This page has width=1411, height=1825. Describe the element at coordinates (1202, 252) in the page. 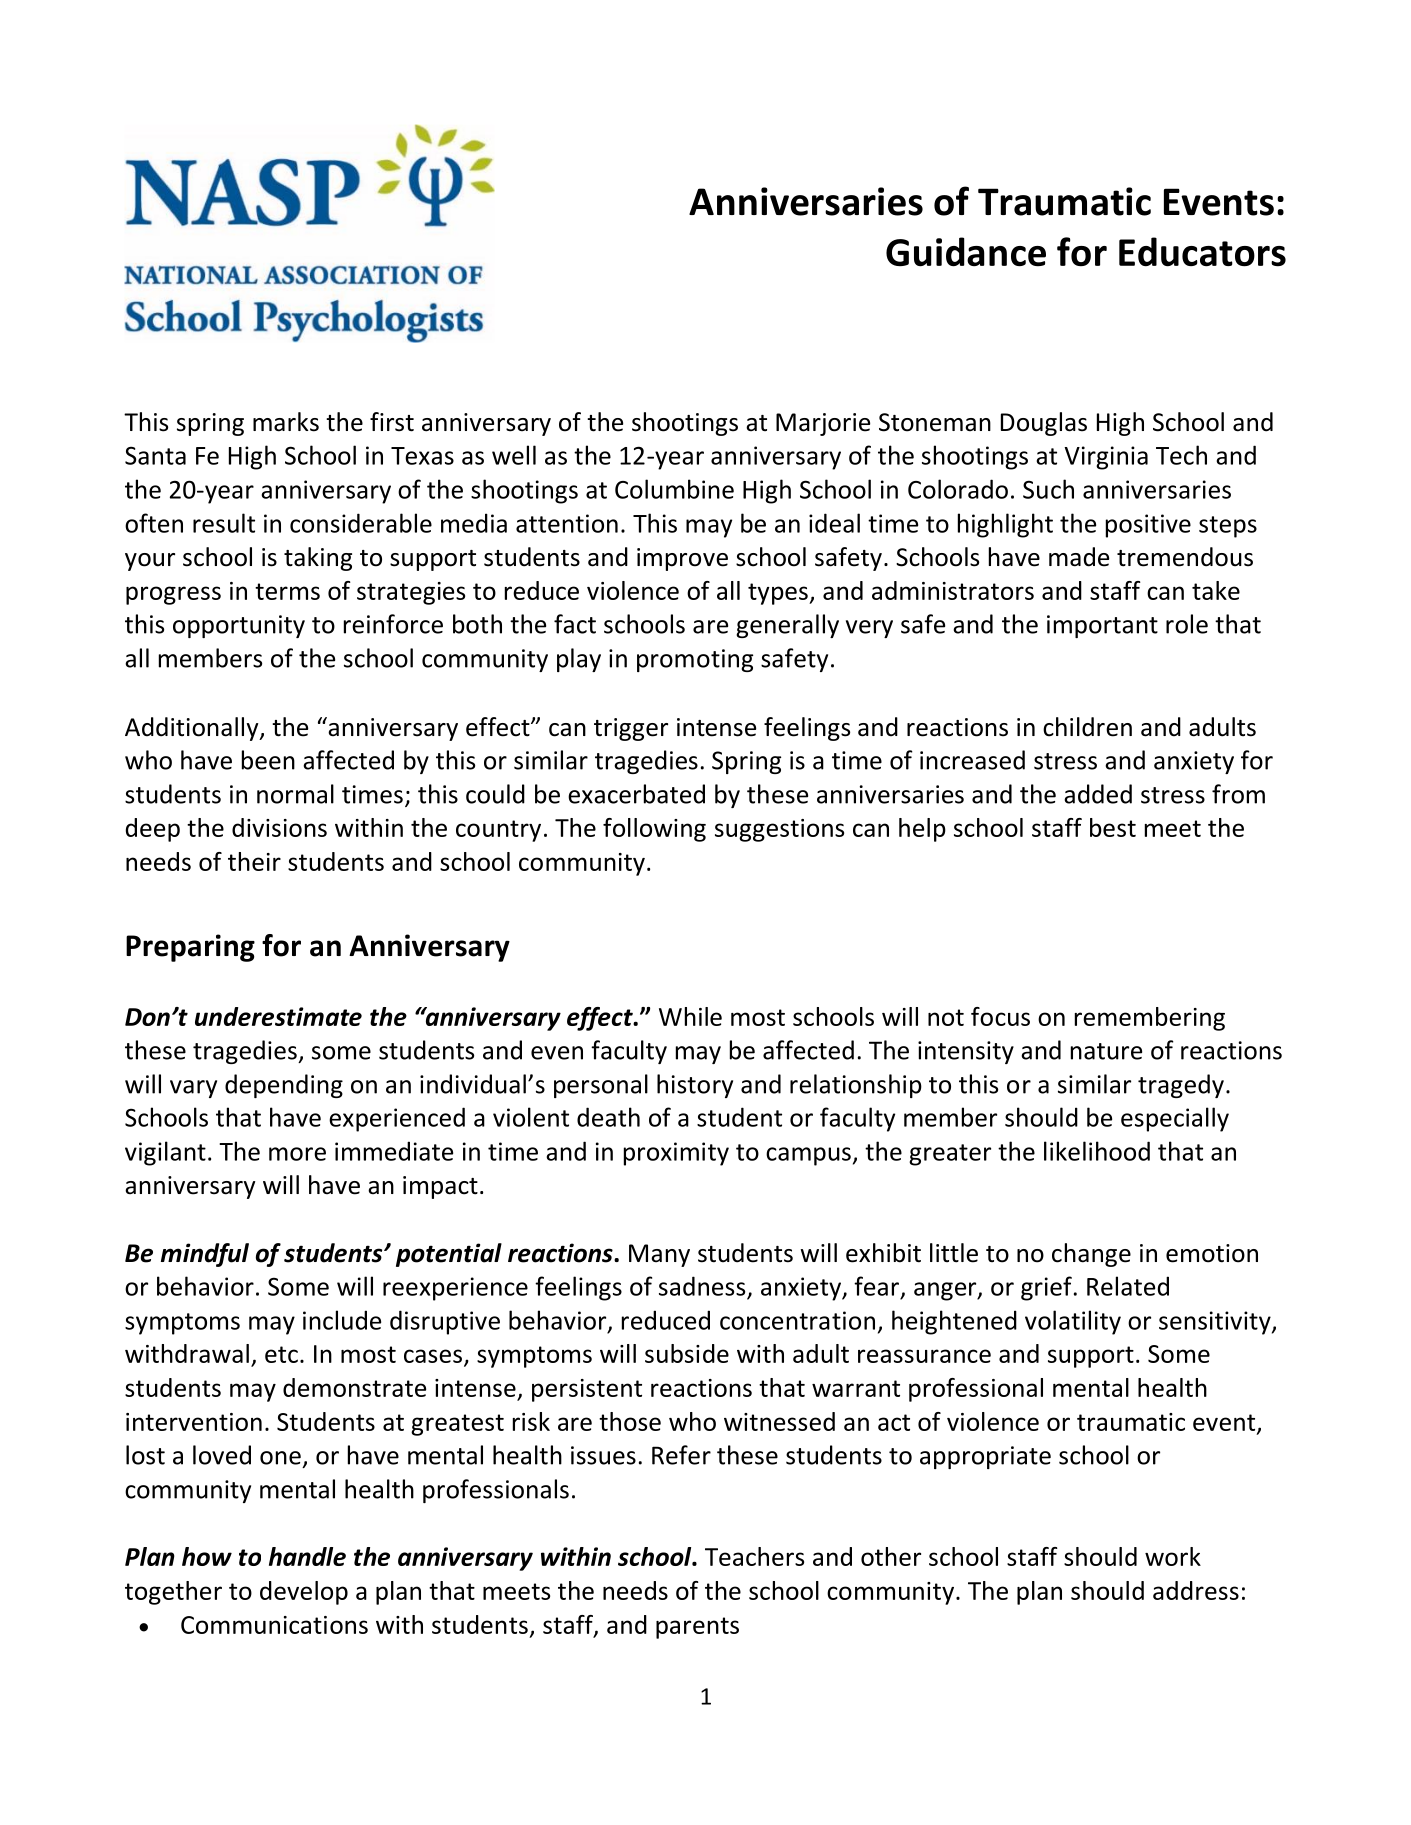

I see `Educators` at that location.
